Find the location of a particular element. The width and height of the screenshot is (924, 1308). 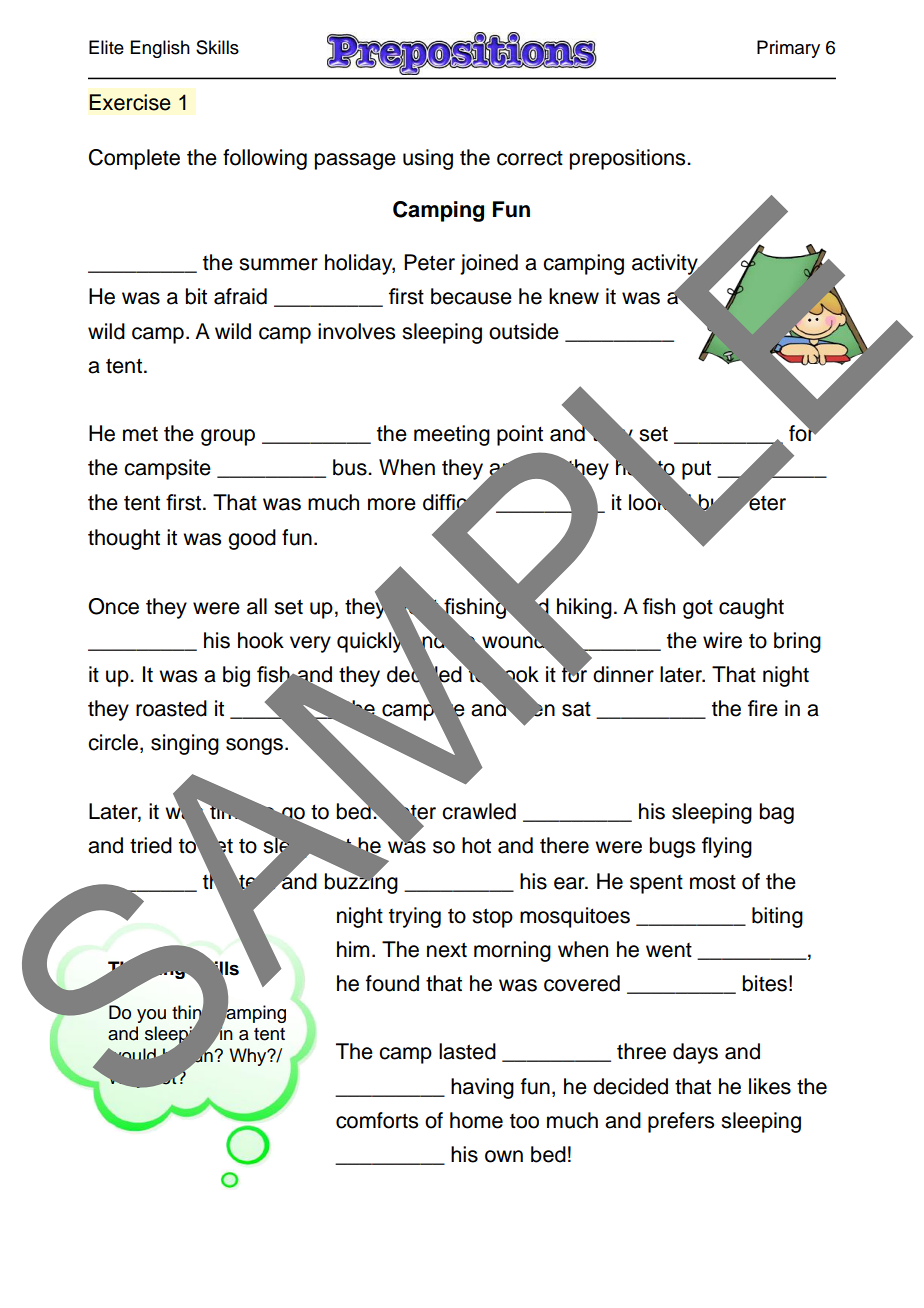

you is located at coordinates (151, 1016).
